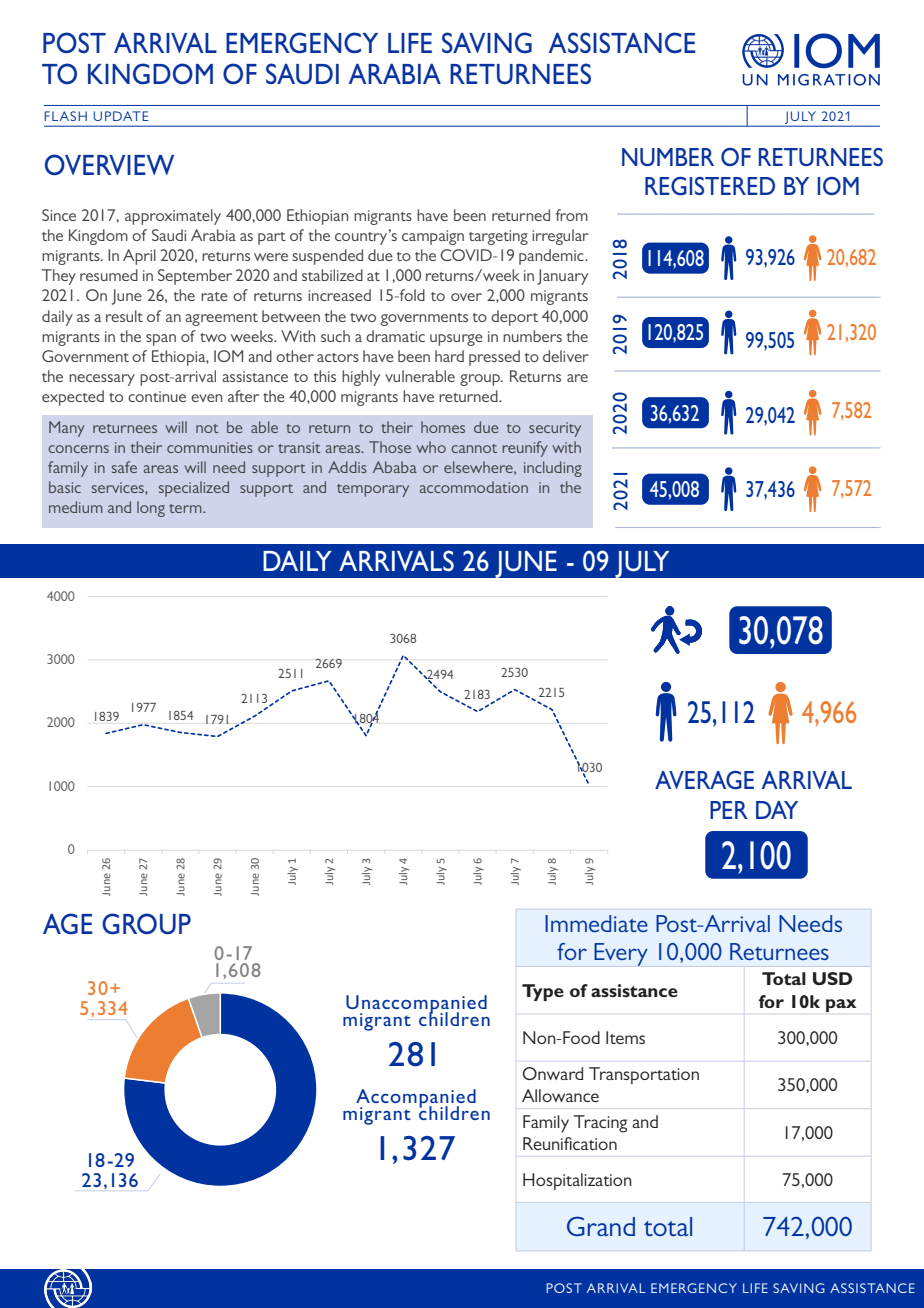 The image size is (924, 1308). I want to click on including, so click(553, 469).
